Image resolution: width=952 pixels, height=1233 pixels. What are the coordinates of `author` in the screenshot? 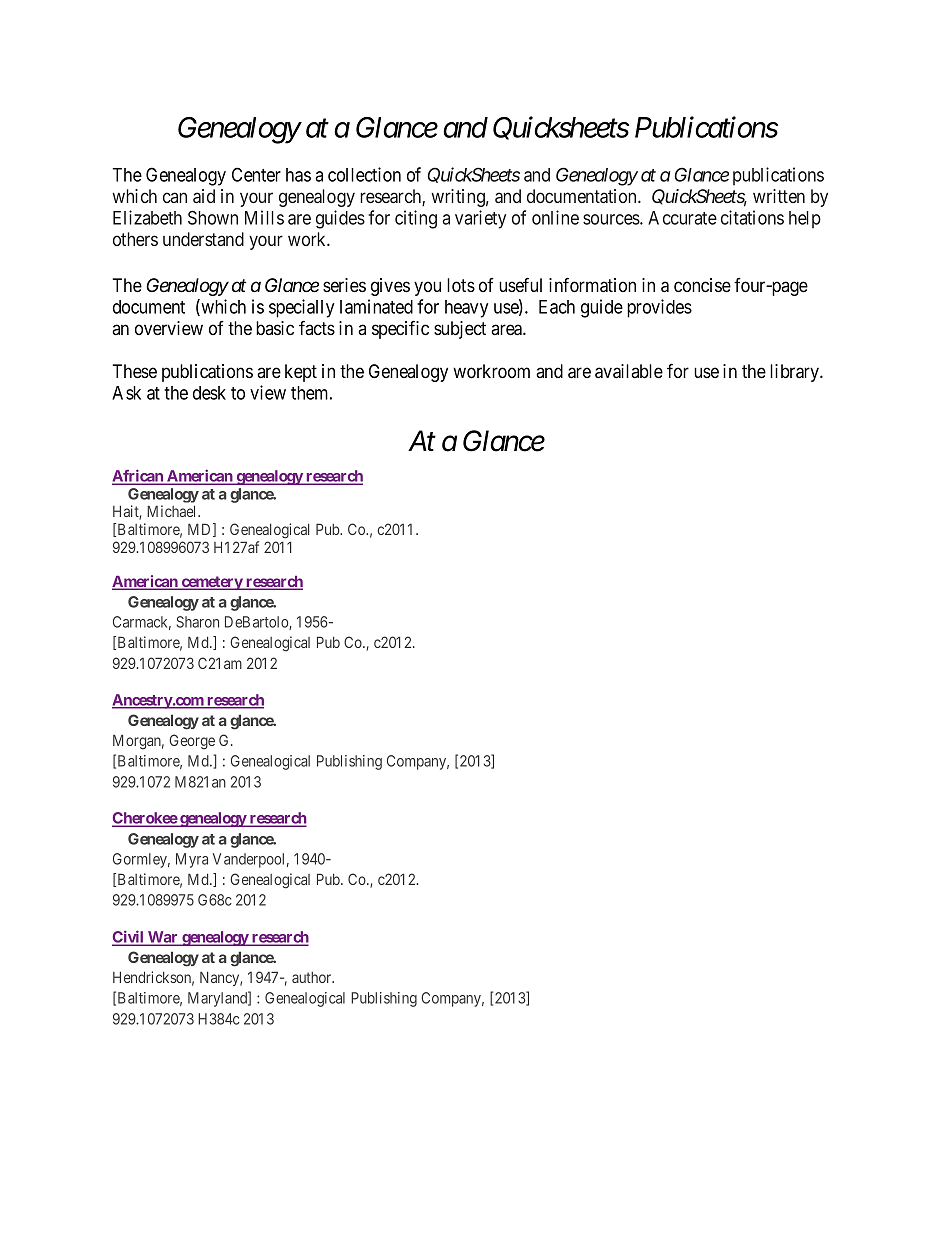 It's located at (313, 977).
